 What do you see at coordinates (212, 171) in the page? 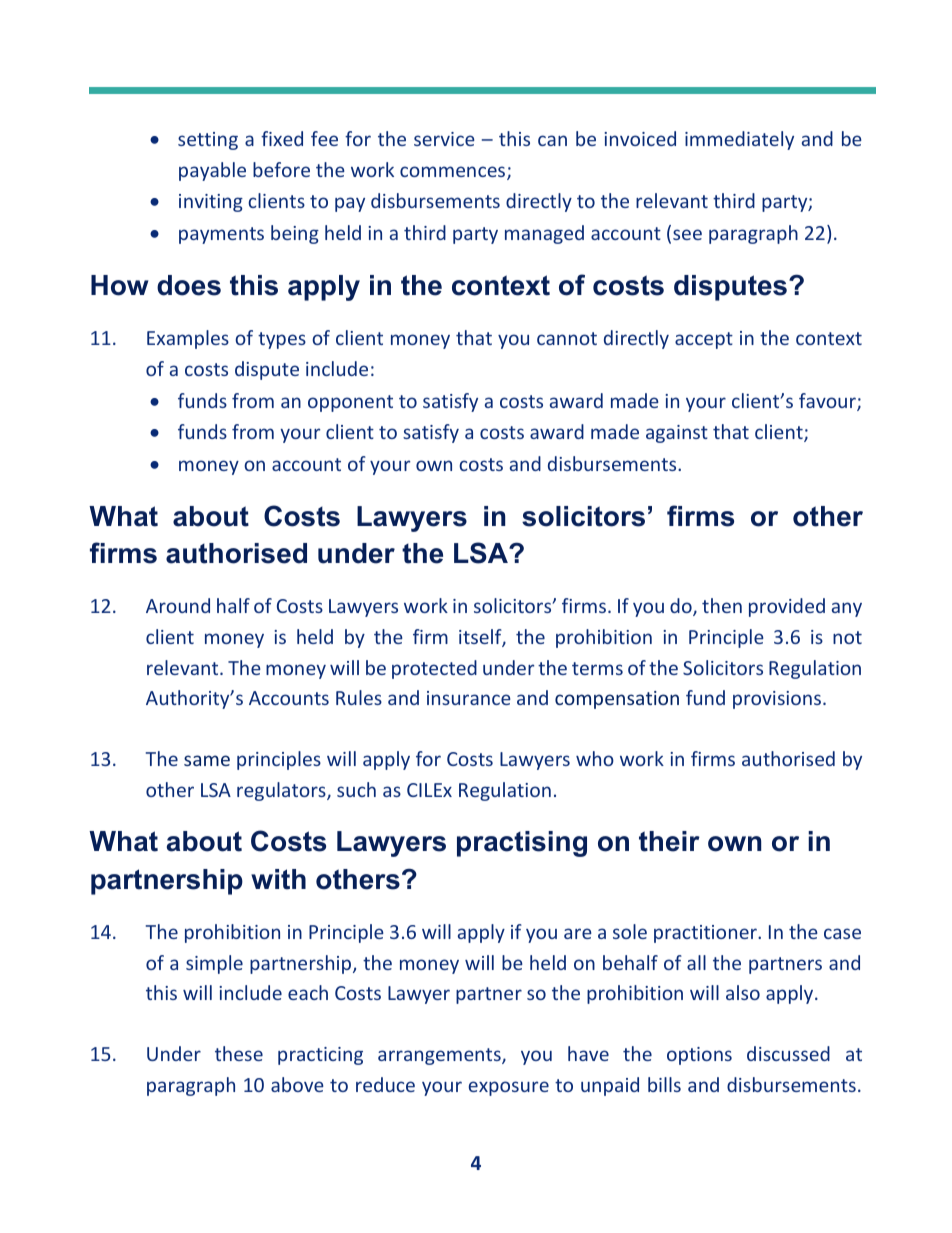
I see `payable` at bounding box center [212, 171].
